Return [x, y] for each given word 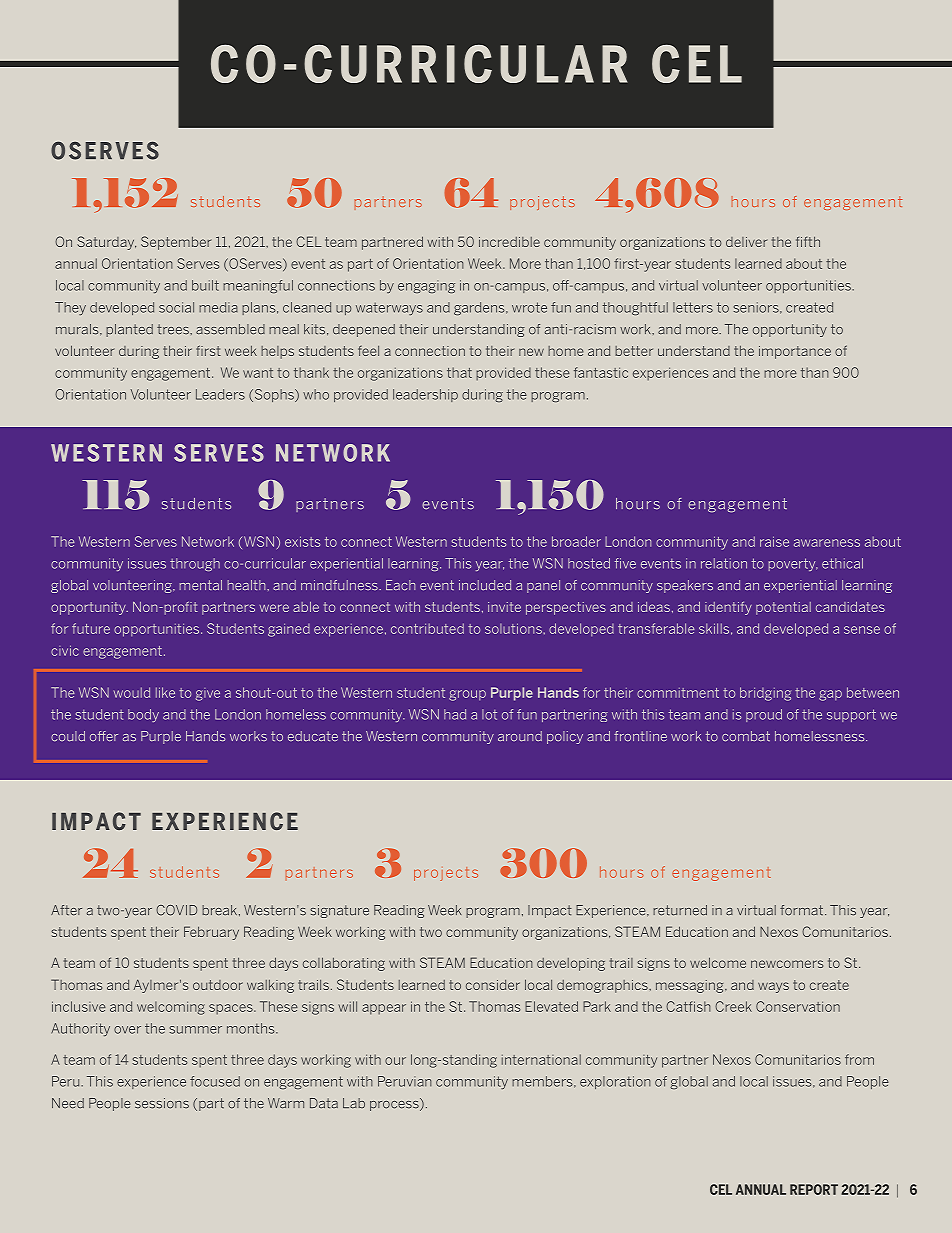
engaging [426, 286]
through [195, 564]
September [176, 243]
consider [493, 985]
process [395, 1104]
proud [764, 715]
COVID [176, 910]
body [143, 715]
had [455, 714]
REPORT [814, 1189]
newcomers [787, 964]
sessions [162, 1103]
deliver [746, 242]
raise [774, 541]
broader [576, 541]
